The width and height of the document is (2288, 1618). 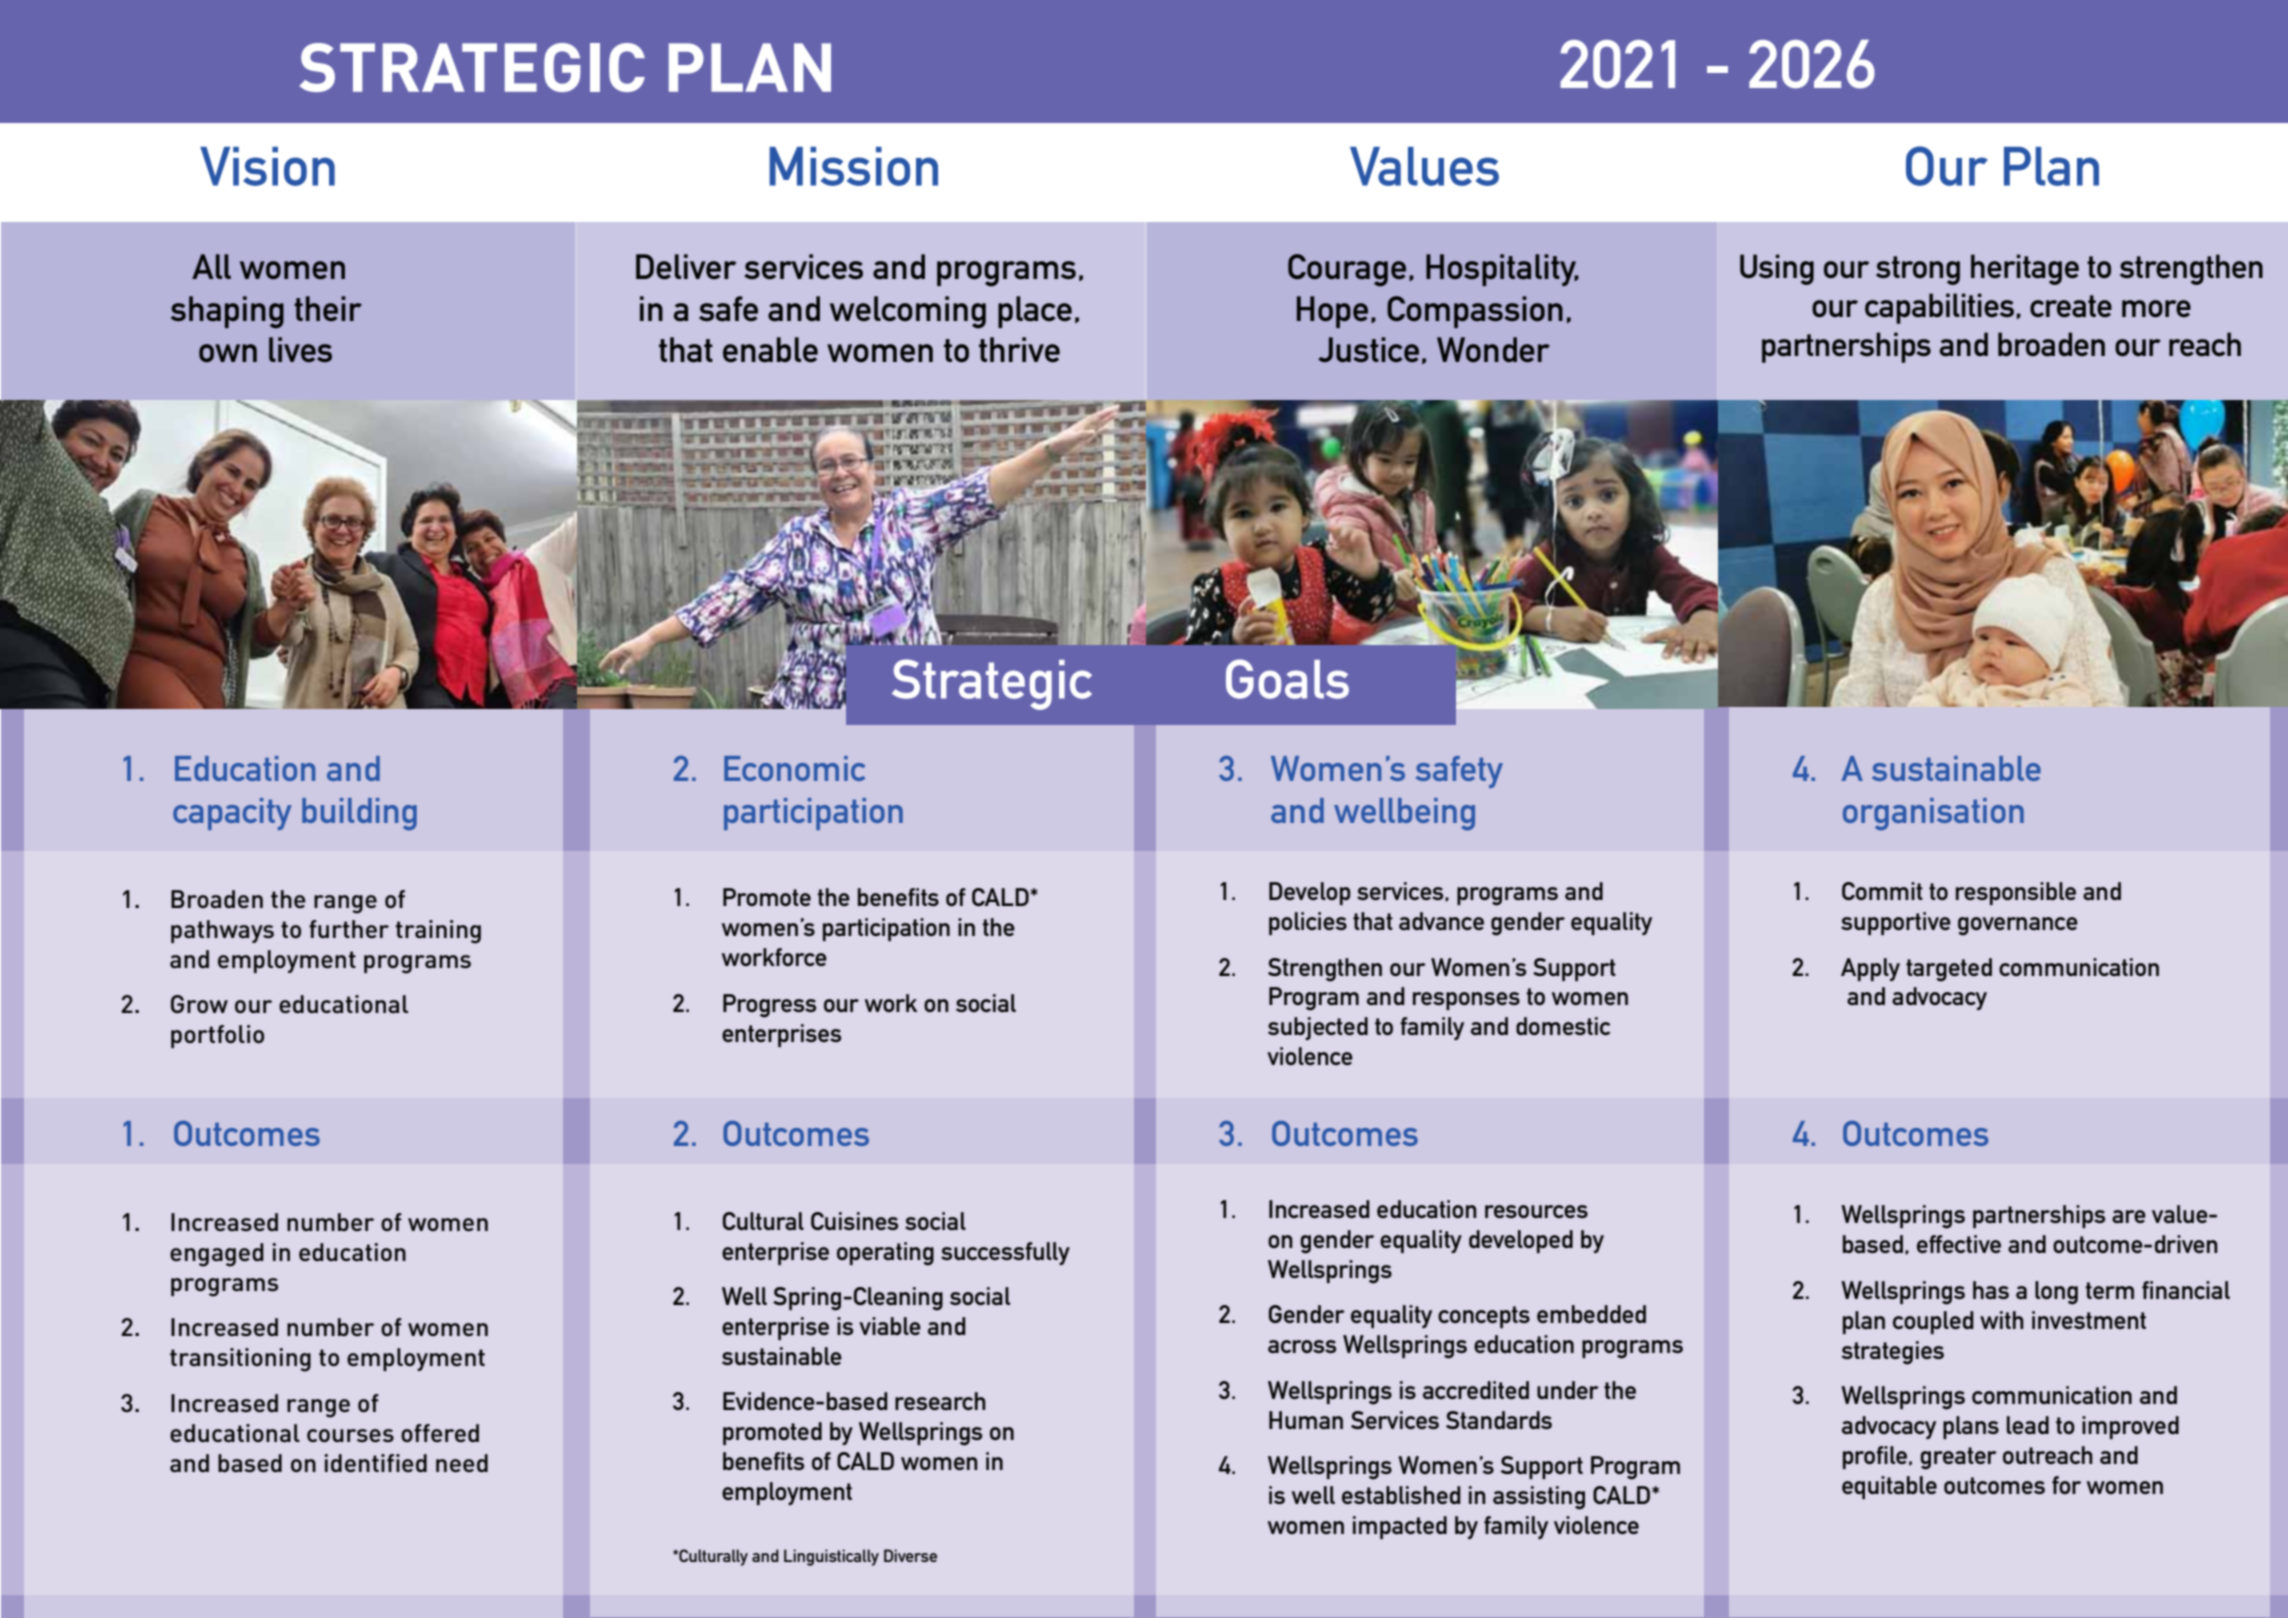 What do you see at coordinates (359, 814) in the document?
I see `building` at bounding box center [359, 814].
